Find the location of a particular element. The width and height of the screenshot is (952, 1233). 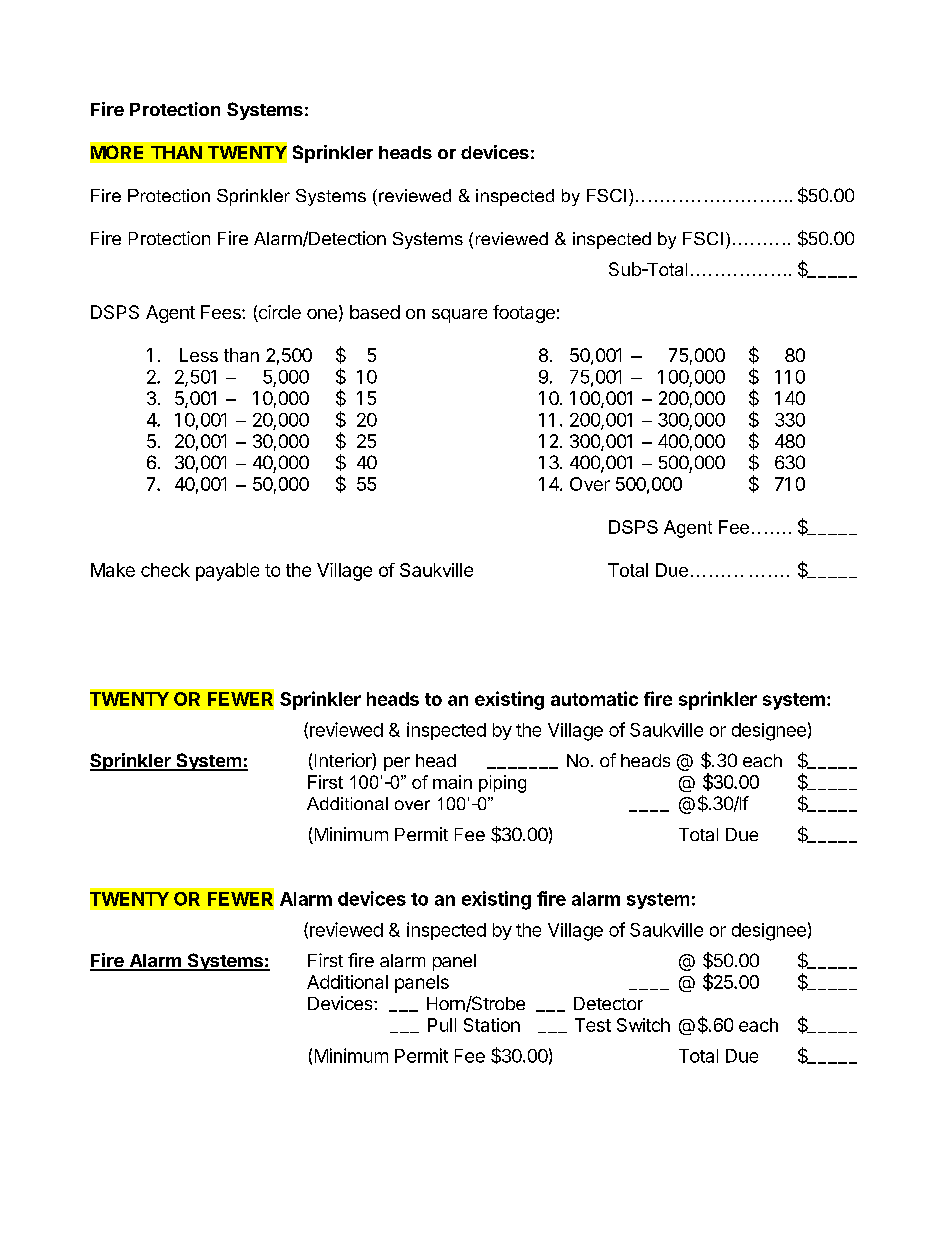

automatic is located at coordinates (594, 698).
